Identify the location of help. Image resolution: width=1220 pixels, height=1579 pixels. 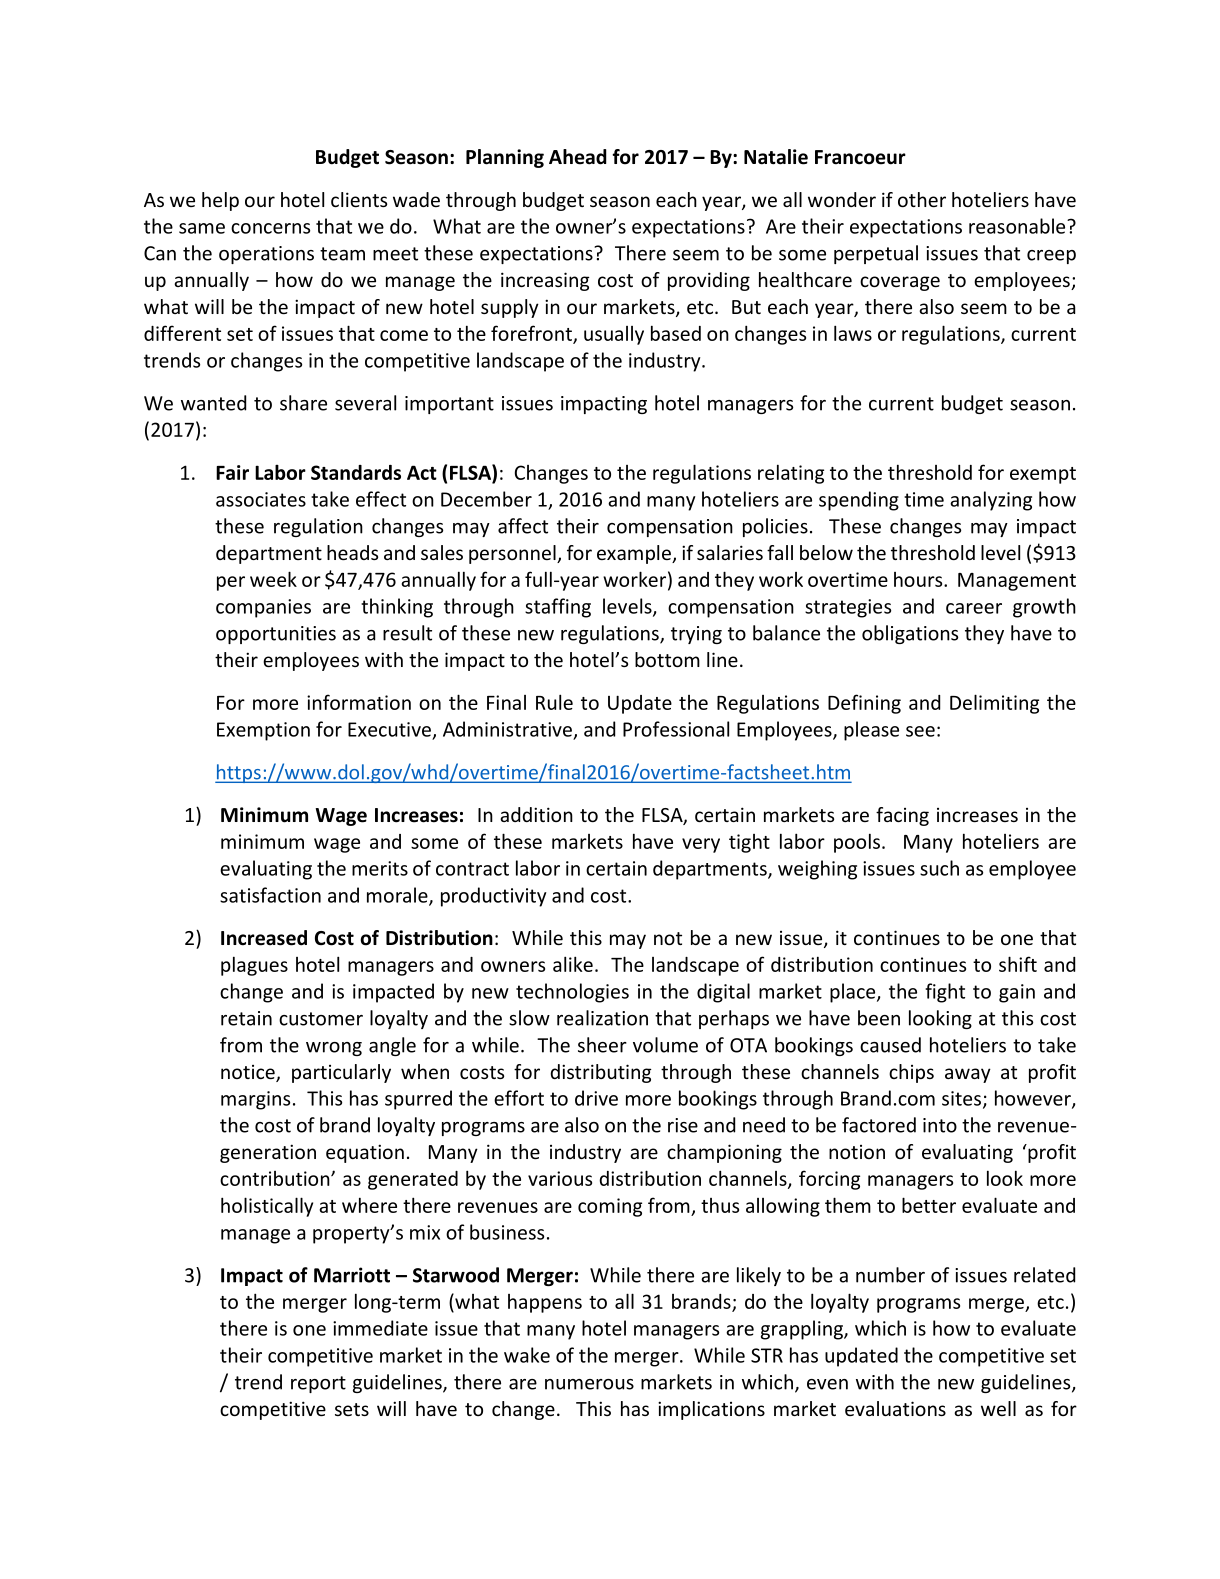
(220, 201).
